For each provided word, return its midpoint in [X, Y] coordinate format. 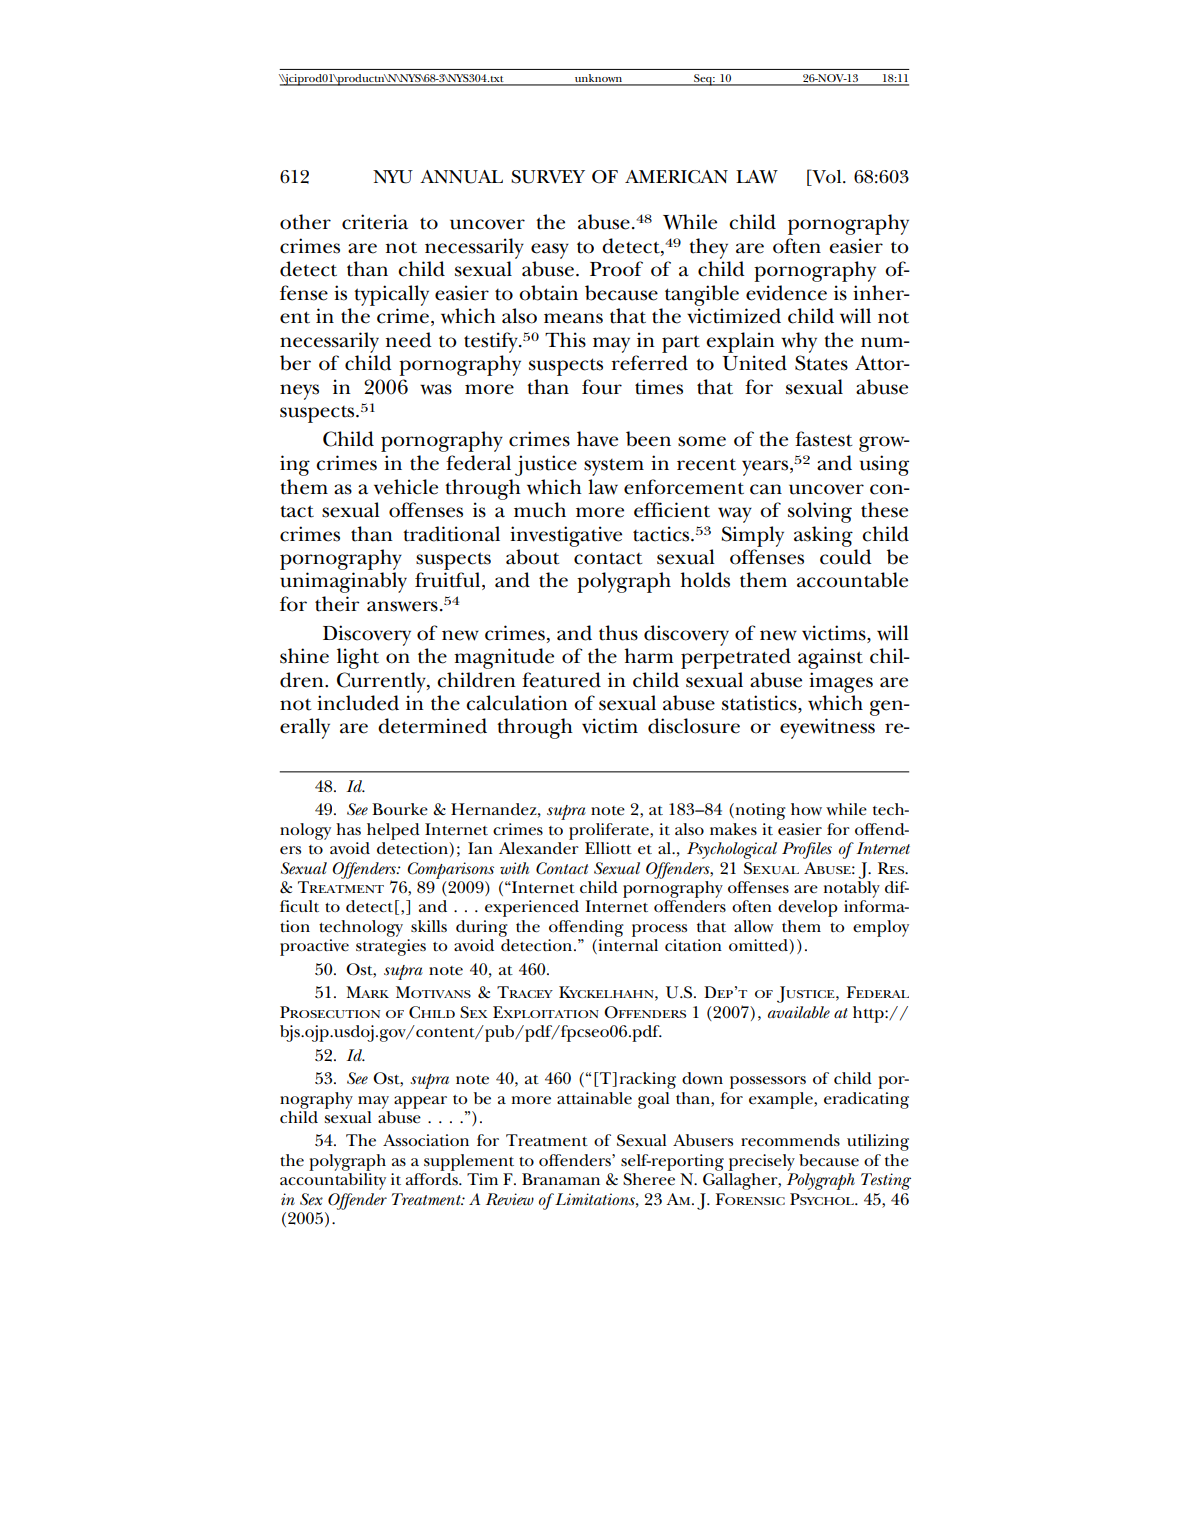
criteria [375, 222]
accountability [333, 1181]
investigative [566, 536]
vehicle [406, 487]
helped [393, 831]
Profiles [807, 850]
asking [823, 536]
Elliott [608, 848]
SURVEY [548, 177]
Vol [827, 176]
